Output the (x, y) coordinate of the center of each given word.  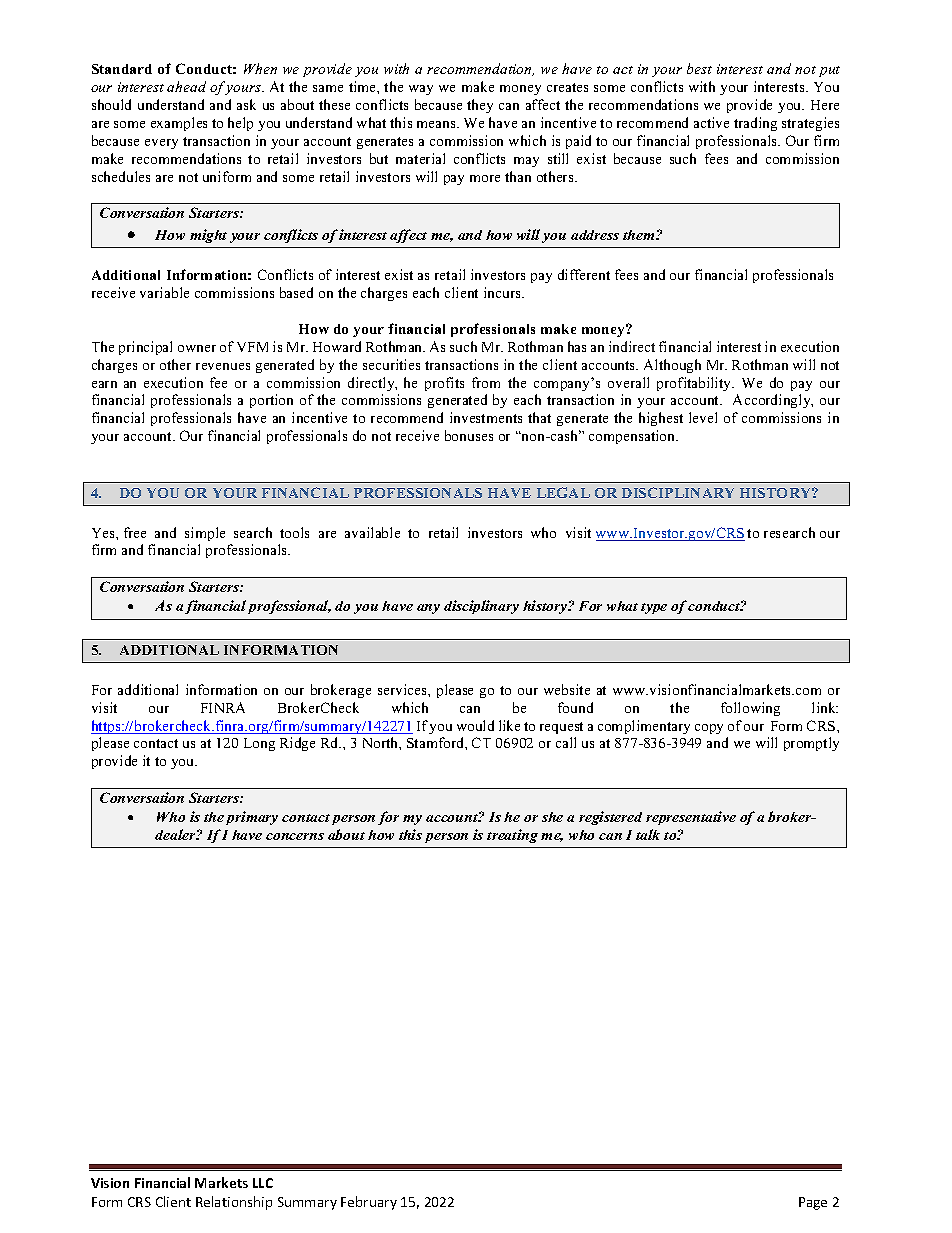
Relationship (234, 1203)
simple (205, 534)
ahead (186, 86)
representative (691, 818)
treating (512, 836)
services (403, 689)
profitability (695, 384)
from (486, 382)
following (750, 709)
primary (252, 818)
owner (197, 348)
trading (755, 124)
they (480, 106)
